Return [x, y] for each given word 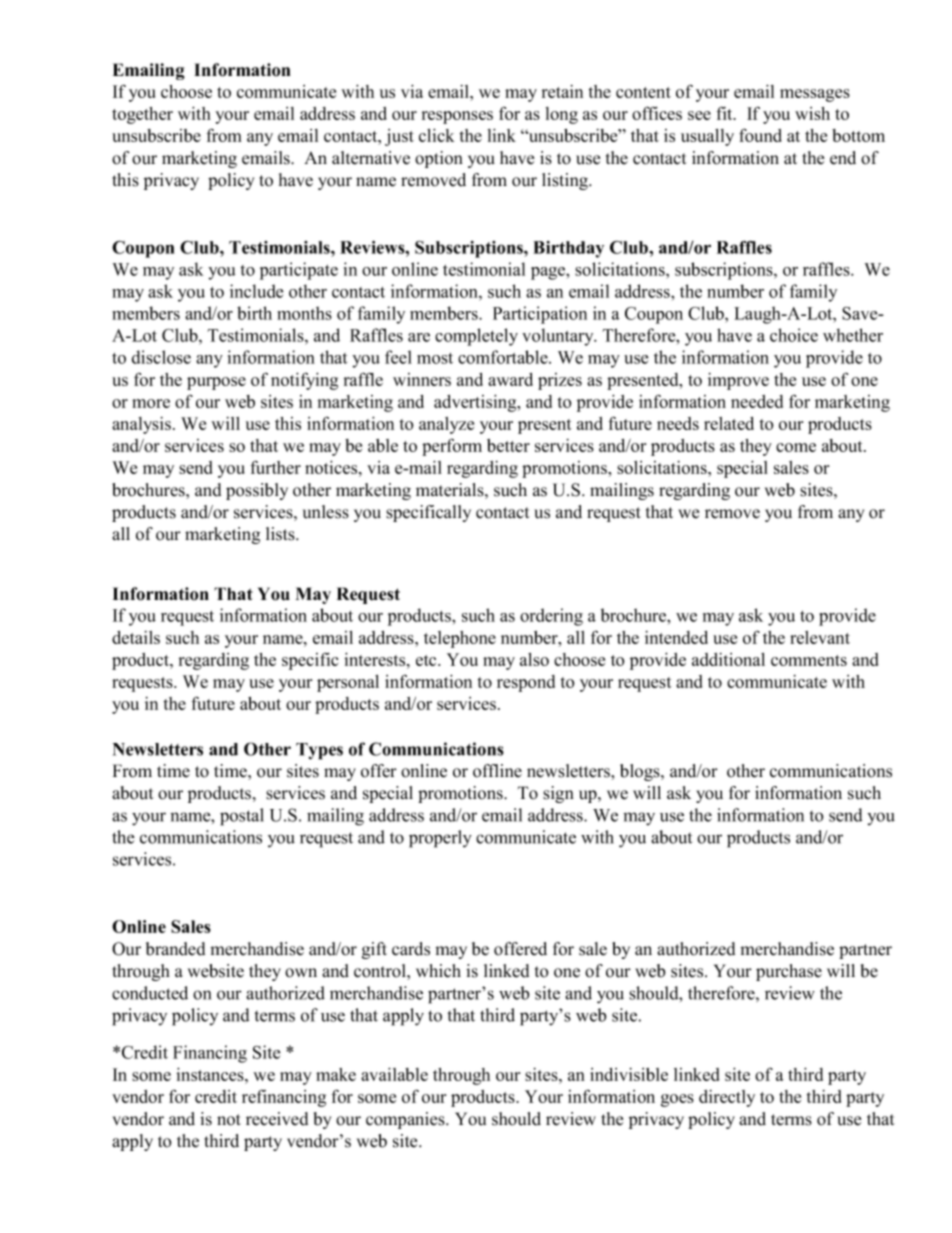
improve [738, 381]
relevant [820, 637]
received [277, 1119]
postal [242, 817]
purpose [216, 383]
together [142, 115]
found [760, 135]
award [510, 379]
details [136, 637]
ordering [551, 617]
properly [440, 839]
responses [457, 117]
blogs [641, 772]
